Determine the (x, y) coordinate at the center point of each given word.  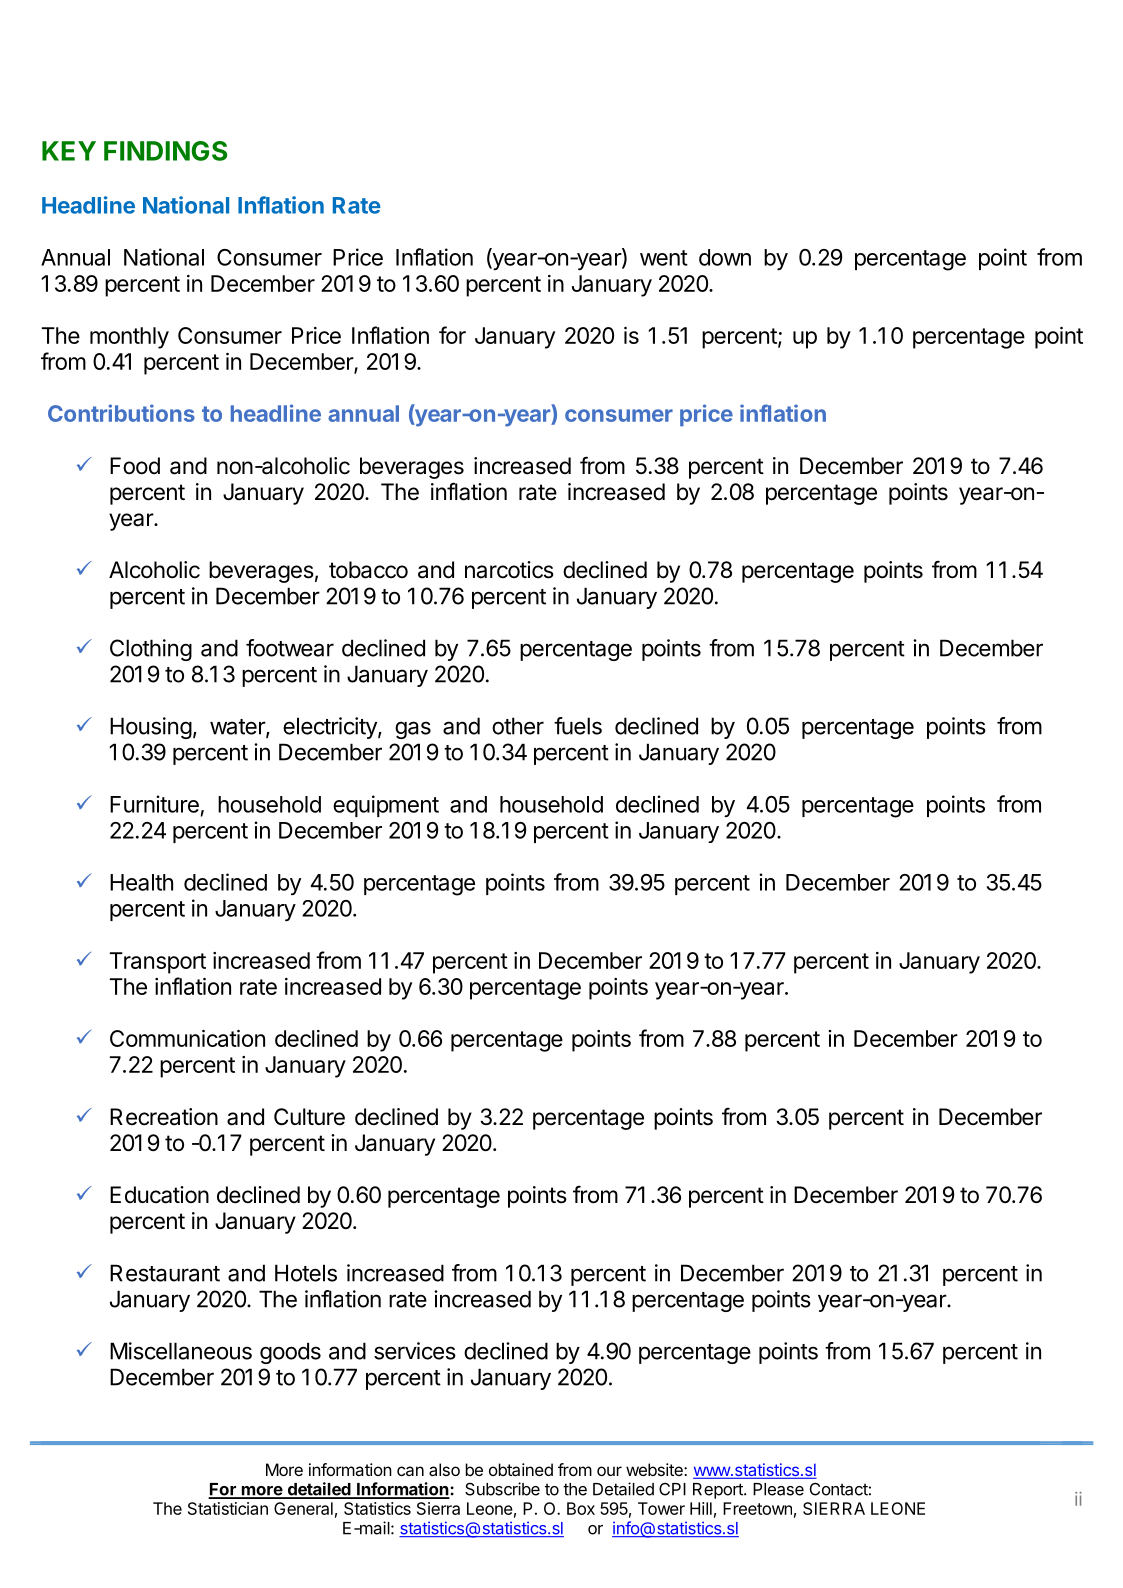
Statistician (228, 1508)
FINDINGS (165, 151)
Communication (187, 1038)
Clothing (151, 650)
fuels (578, 726)
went (664, 258)
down (725, 257)
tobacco (368, 570)
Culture (309, 1117)
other (518, 726)
